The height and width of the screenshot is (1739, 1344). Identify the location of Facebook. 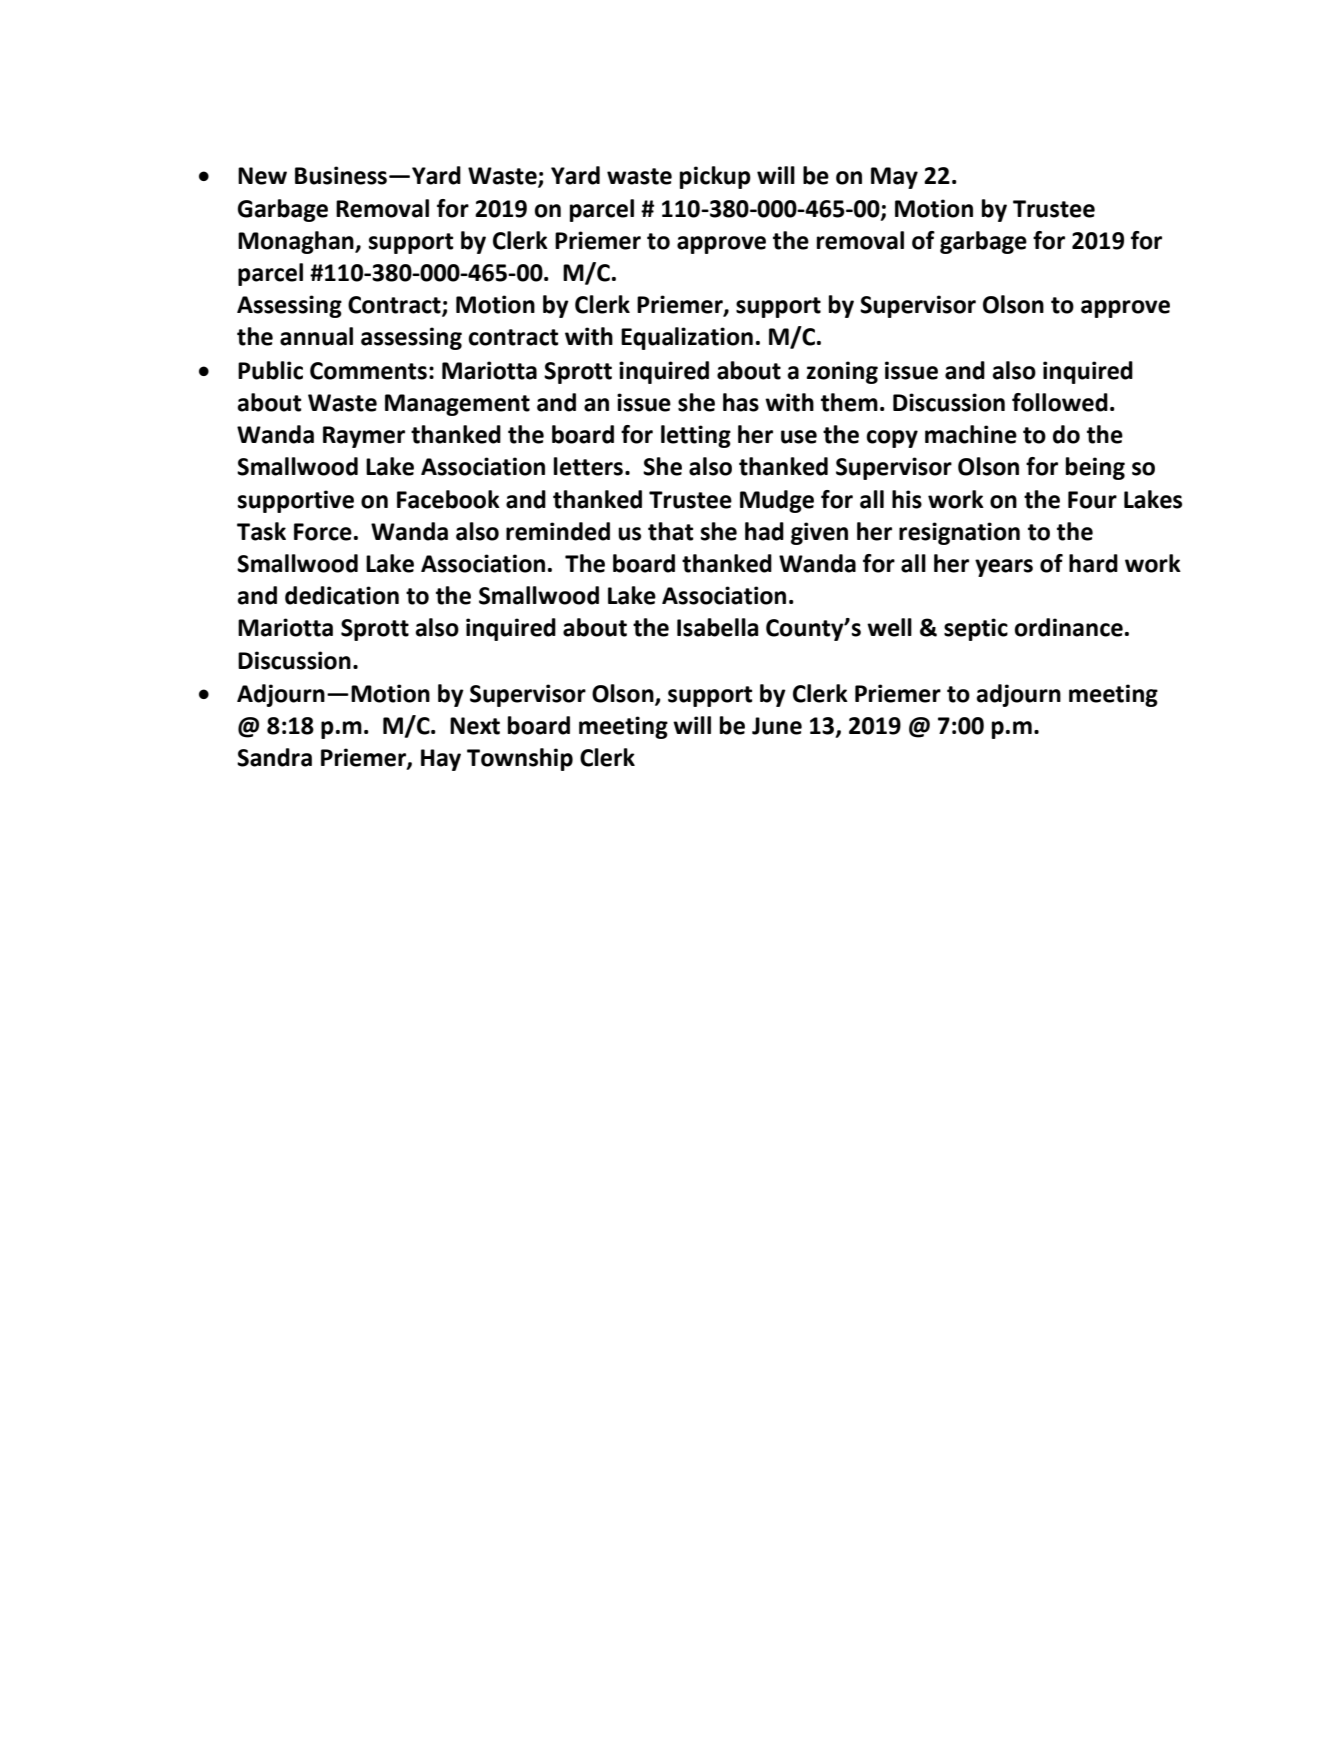
(448, 499).
